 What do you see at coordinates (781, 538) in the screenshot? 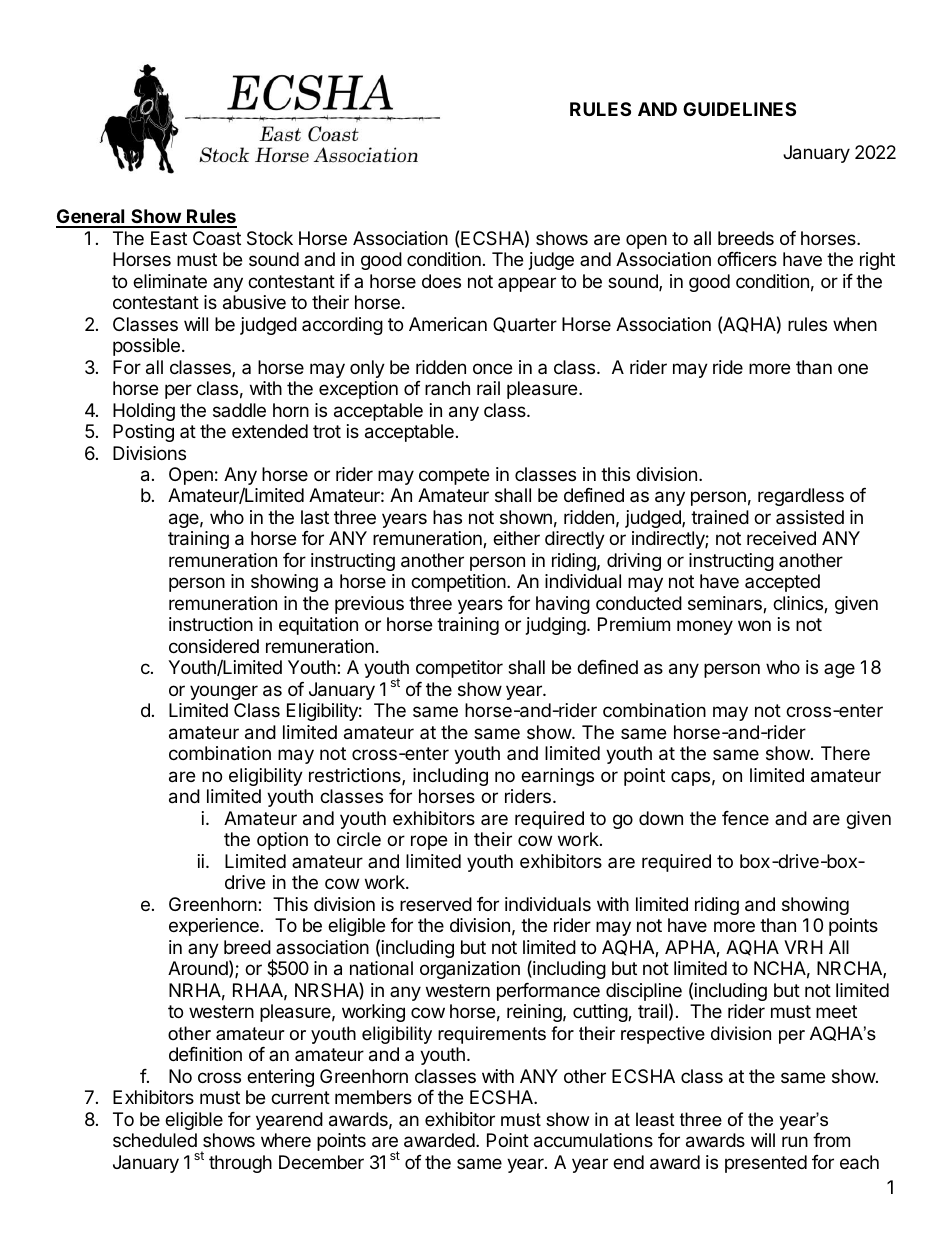
I see `received` at bounding box center [781, 538].
